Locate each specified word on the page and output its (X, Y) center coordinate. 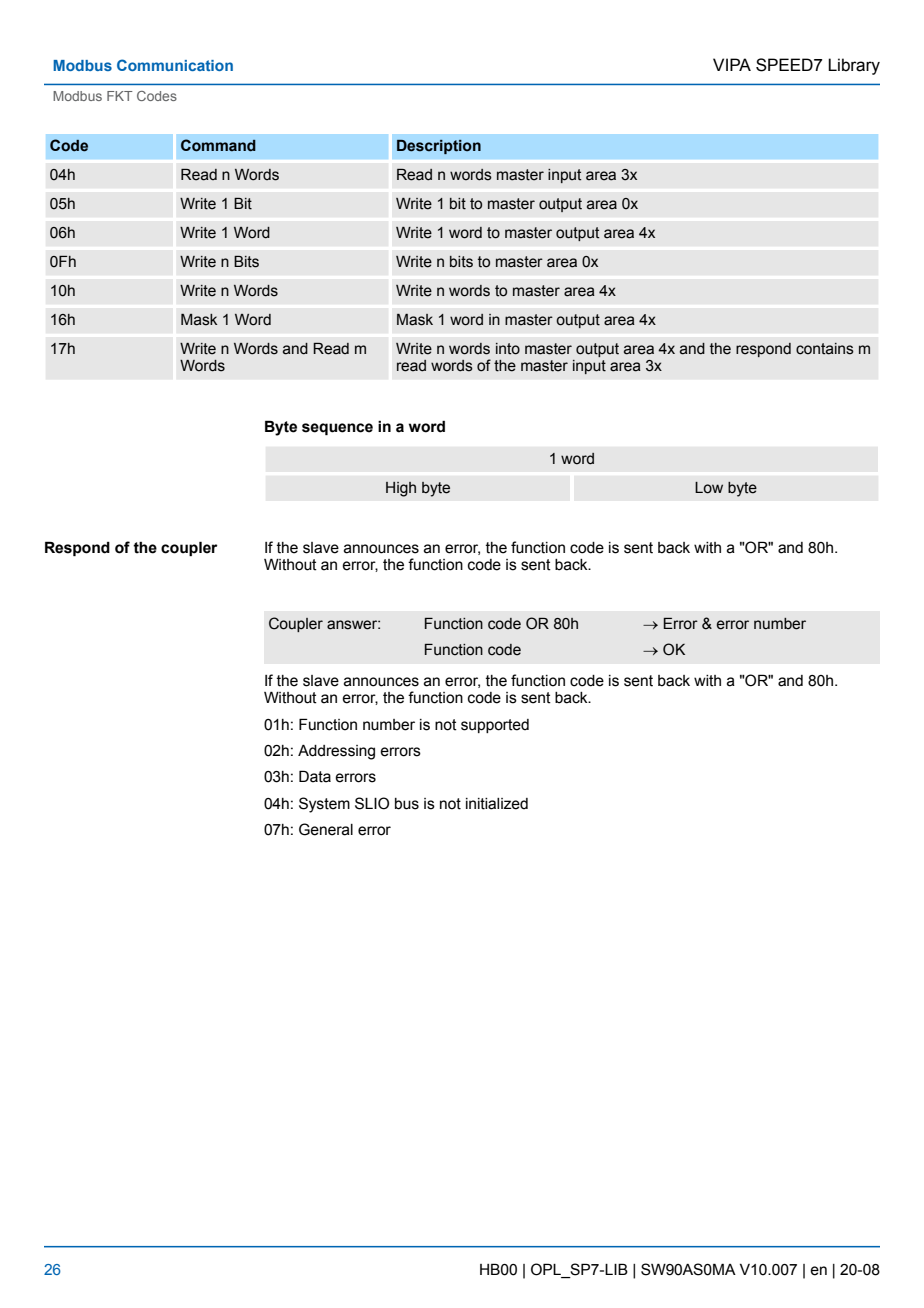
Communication (175, 65)
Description (439, 147)
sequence (337, 429)
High (401, 489)
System (324, 805)
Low (709, 488)
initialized (497, 804)
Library (854, 66)
